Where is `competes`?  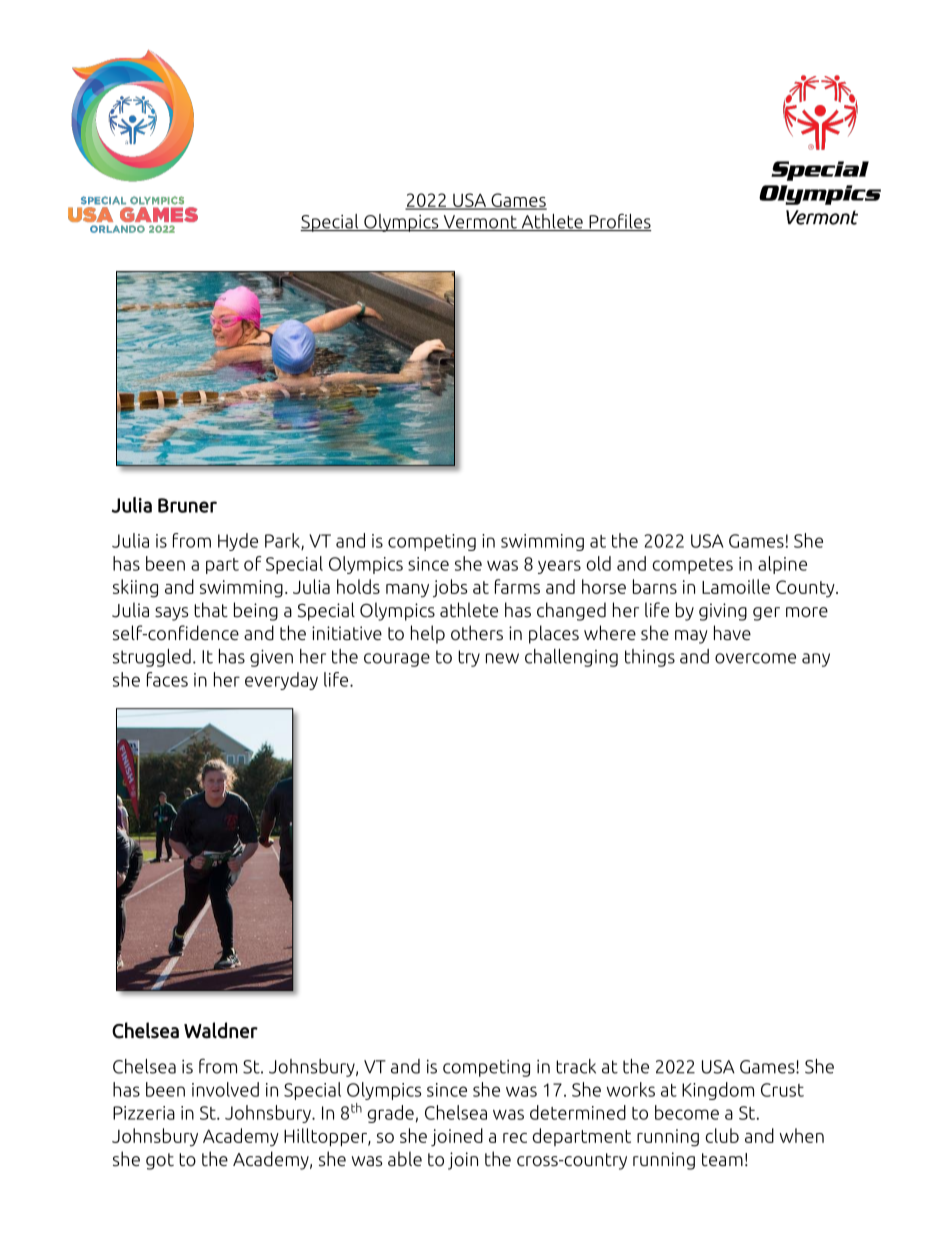
competes is located at coordinates (692, 566).
